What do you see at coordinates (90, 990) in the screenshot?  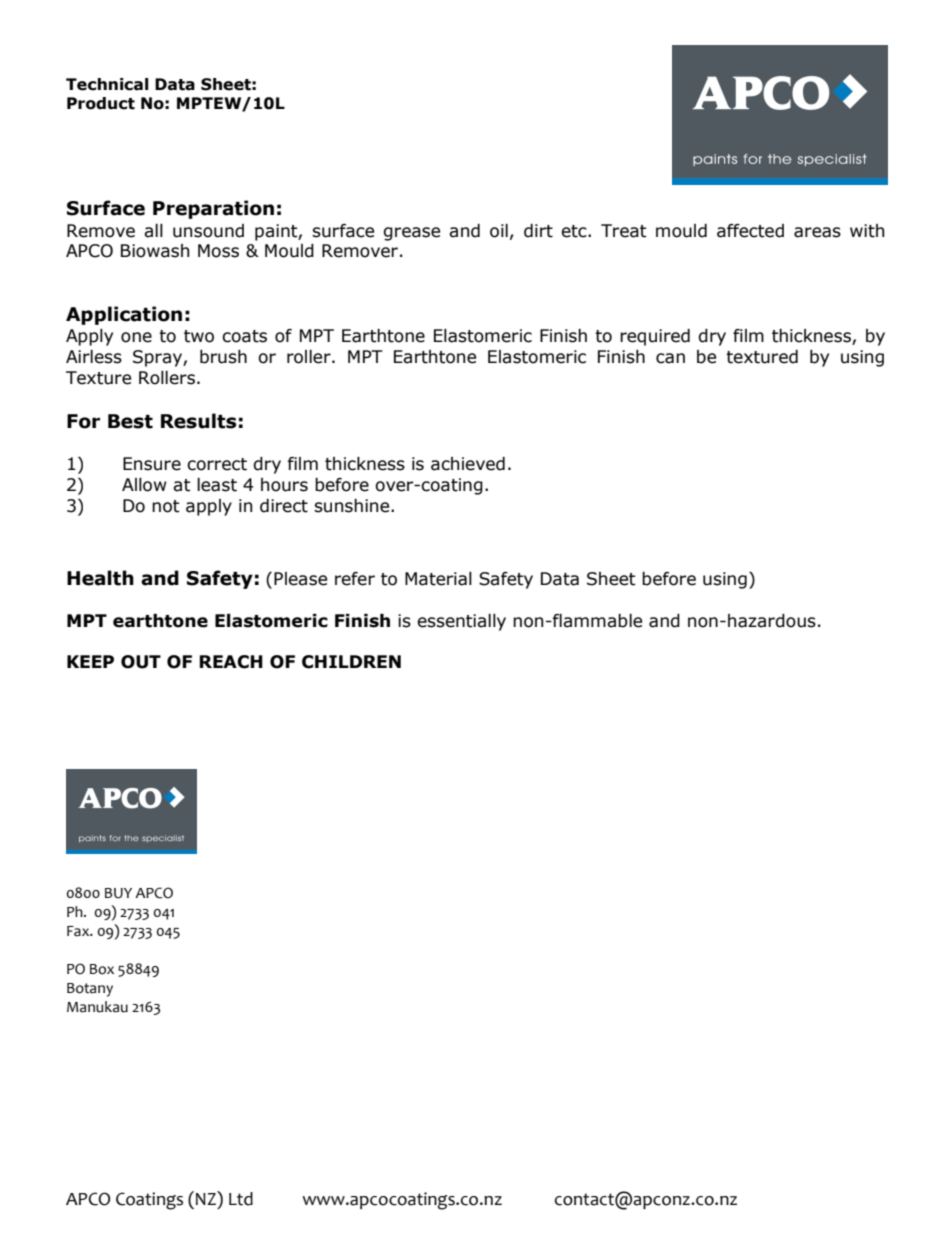 I see `Botany` at bounding box center [90, 990].
